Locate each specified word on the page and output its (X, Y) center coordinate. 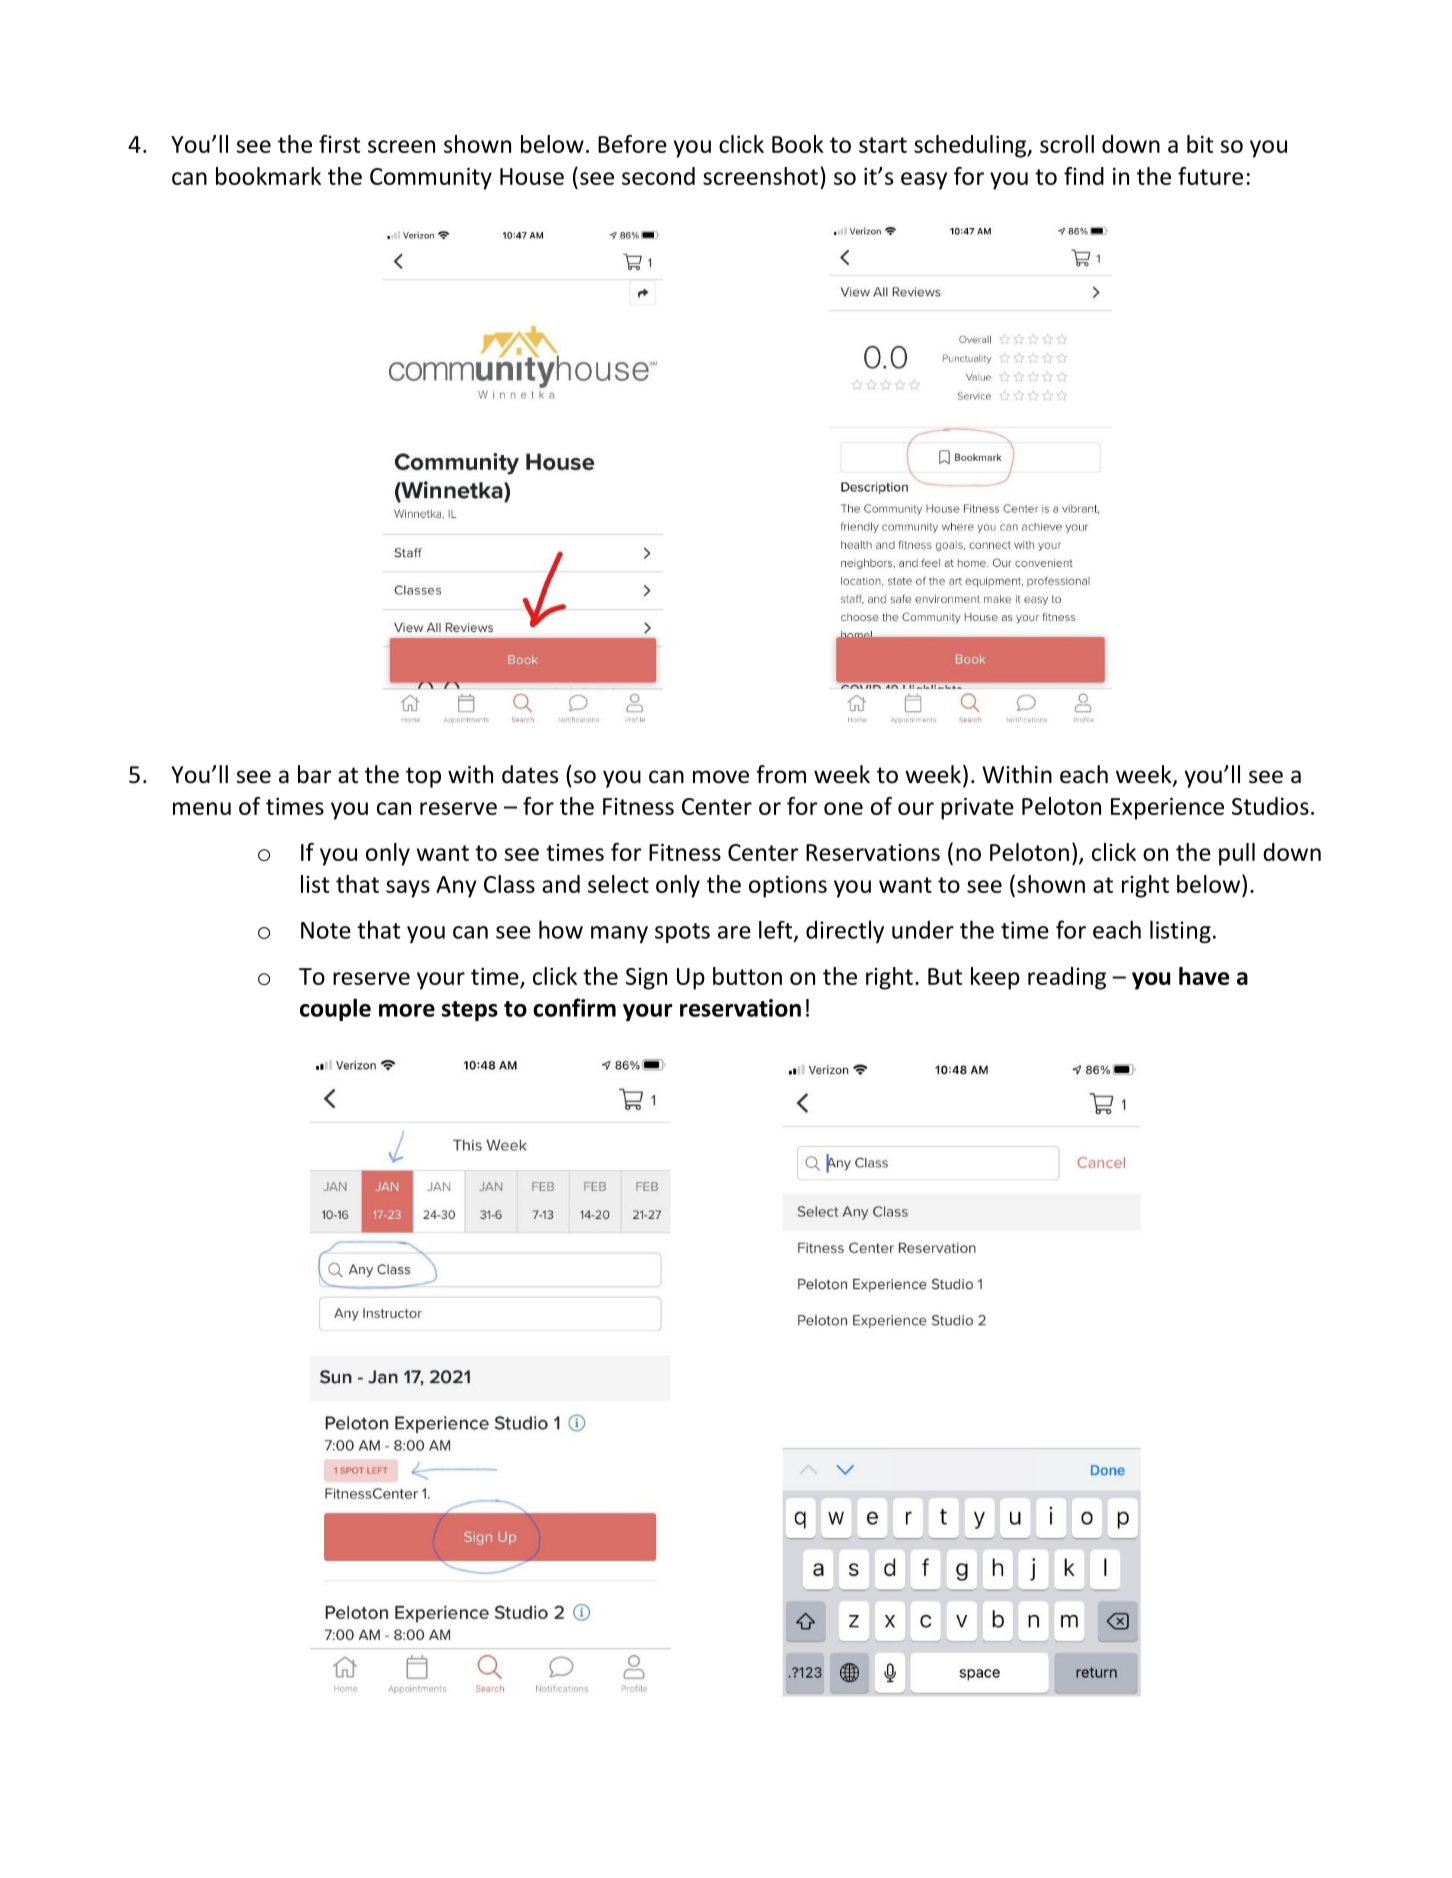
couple (335, 1009)
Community (431, 179)
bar (314, 774)
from (781, 774)
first (339, 144)
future (1210, 176)
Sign (646, 979)
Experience (1167, 809)
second (658, 176)
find (1084, 176)
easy (924, 181)
